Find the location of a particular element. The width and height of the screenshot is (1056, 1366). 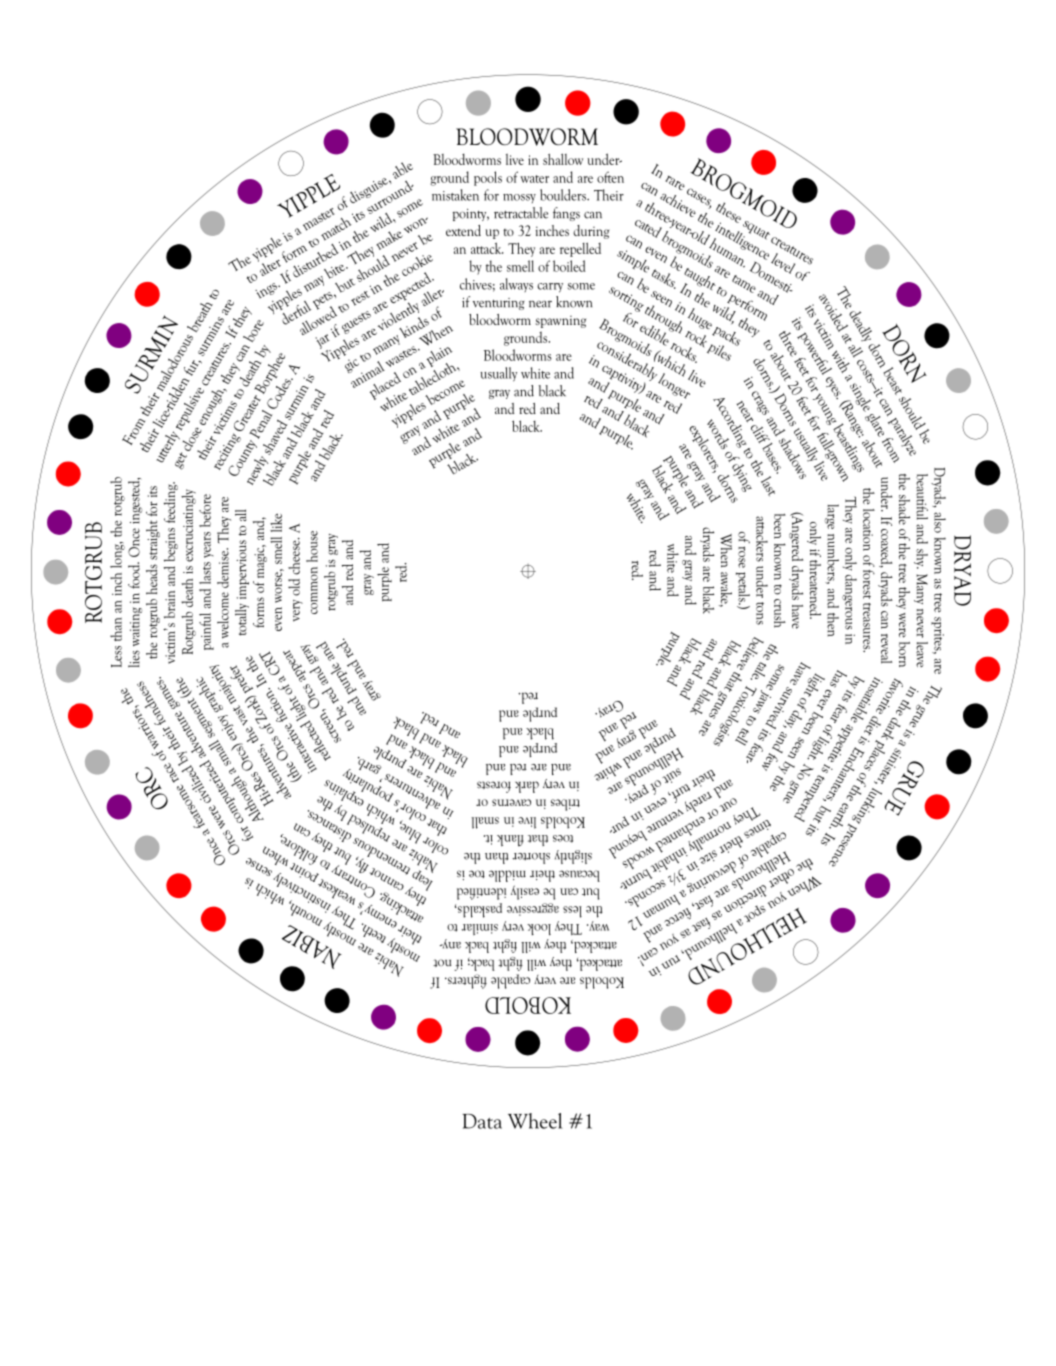

mossy is located at coordinates (519, 198).
